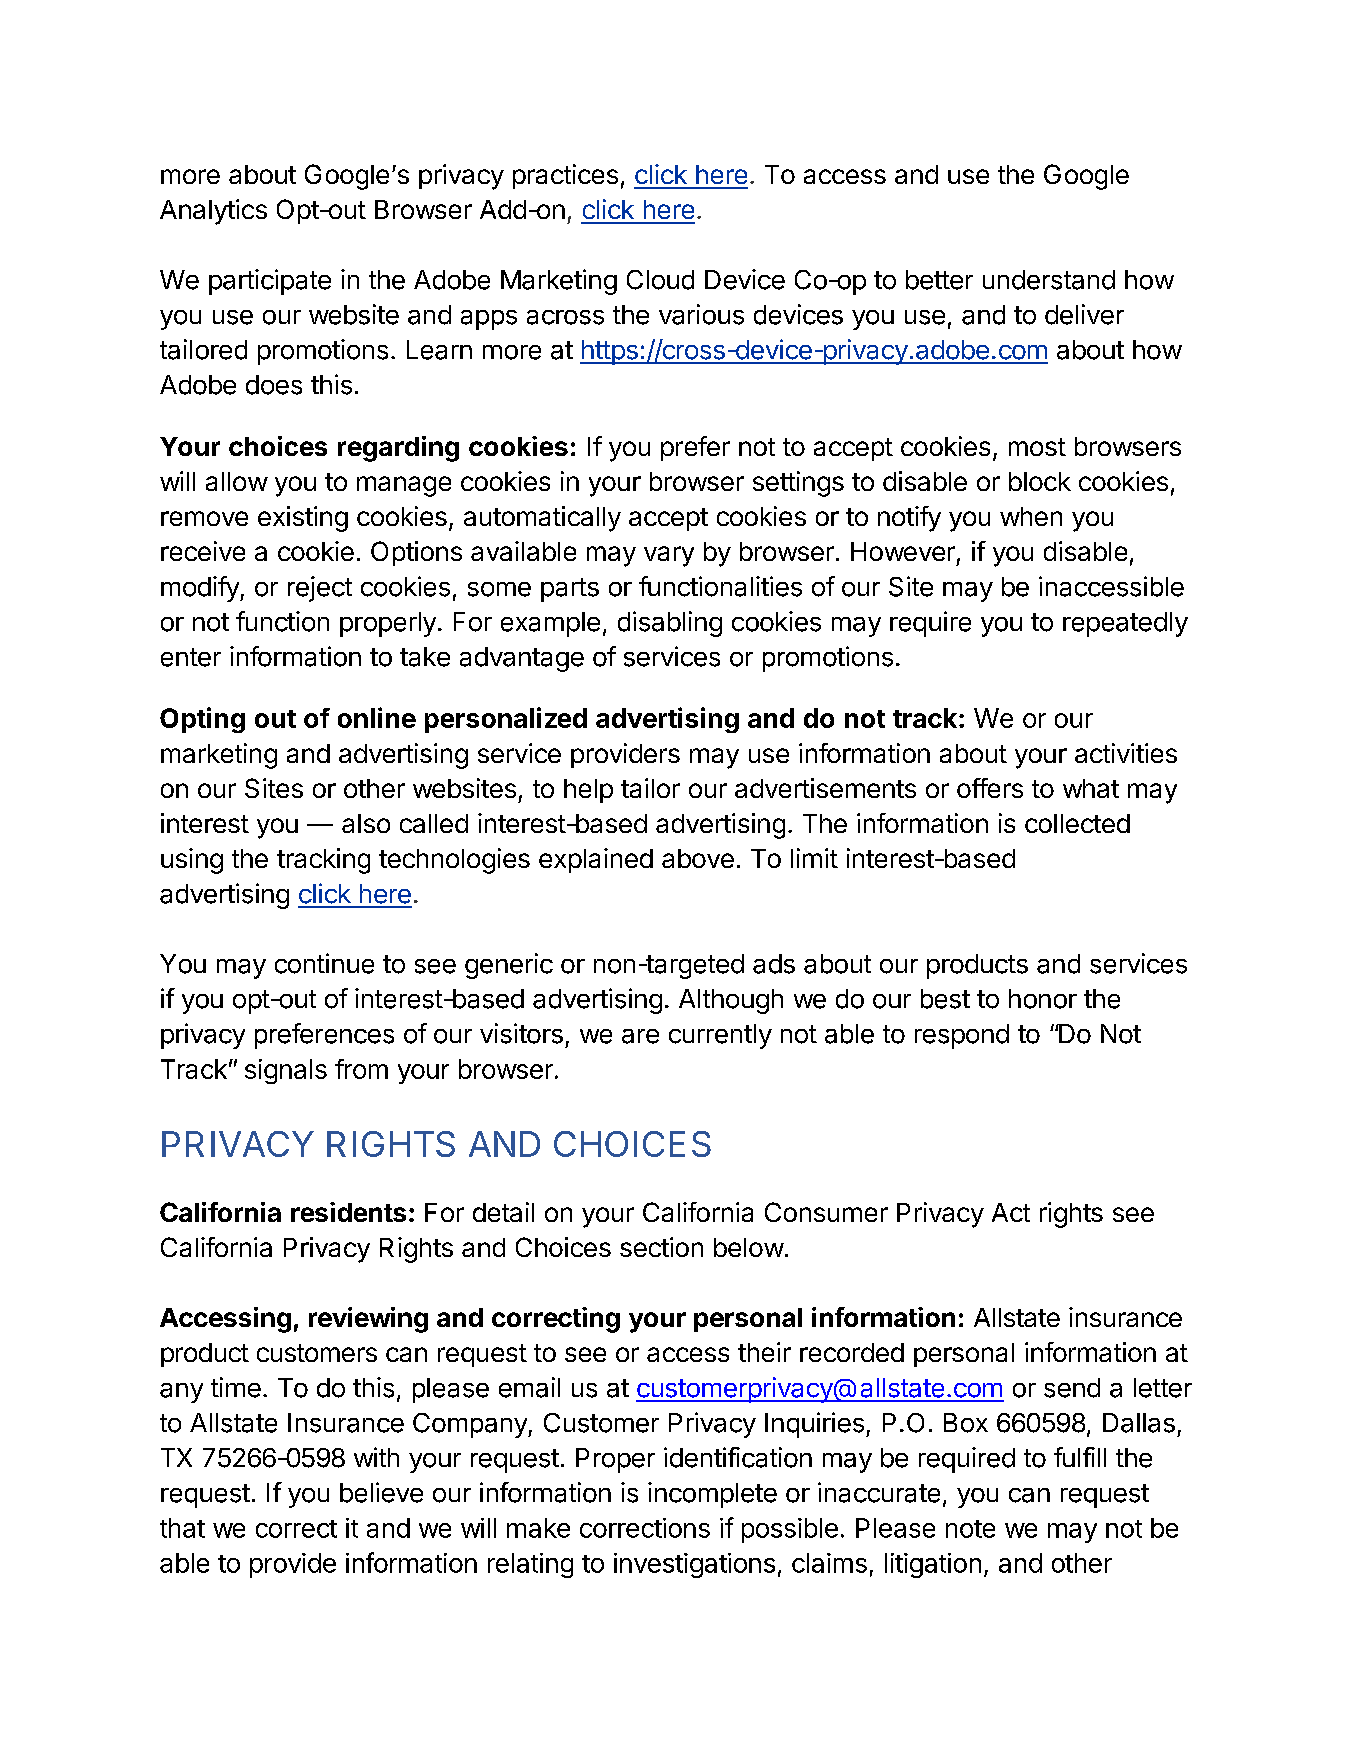  Describe the element at coordinates (1072, 1388) in the page. I see `send` at that location.
